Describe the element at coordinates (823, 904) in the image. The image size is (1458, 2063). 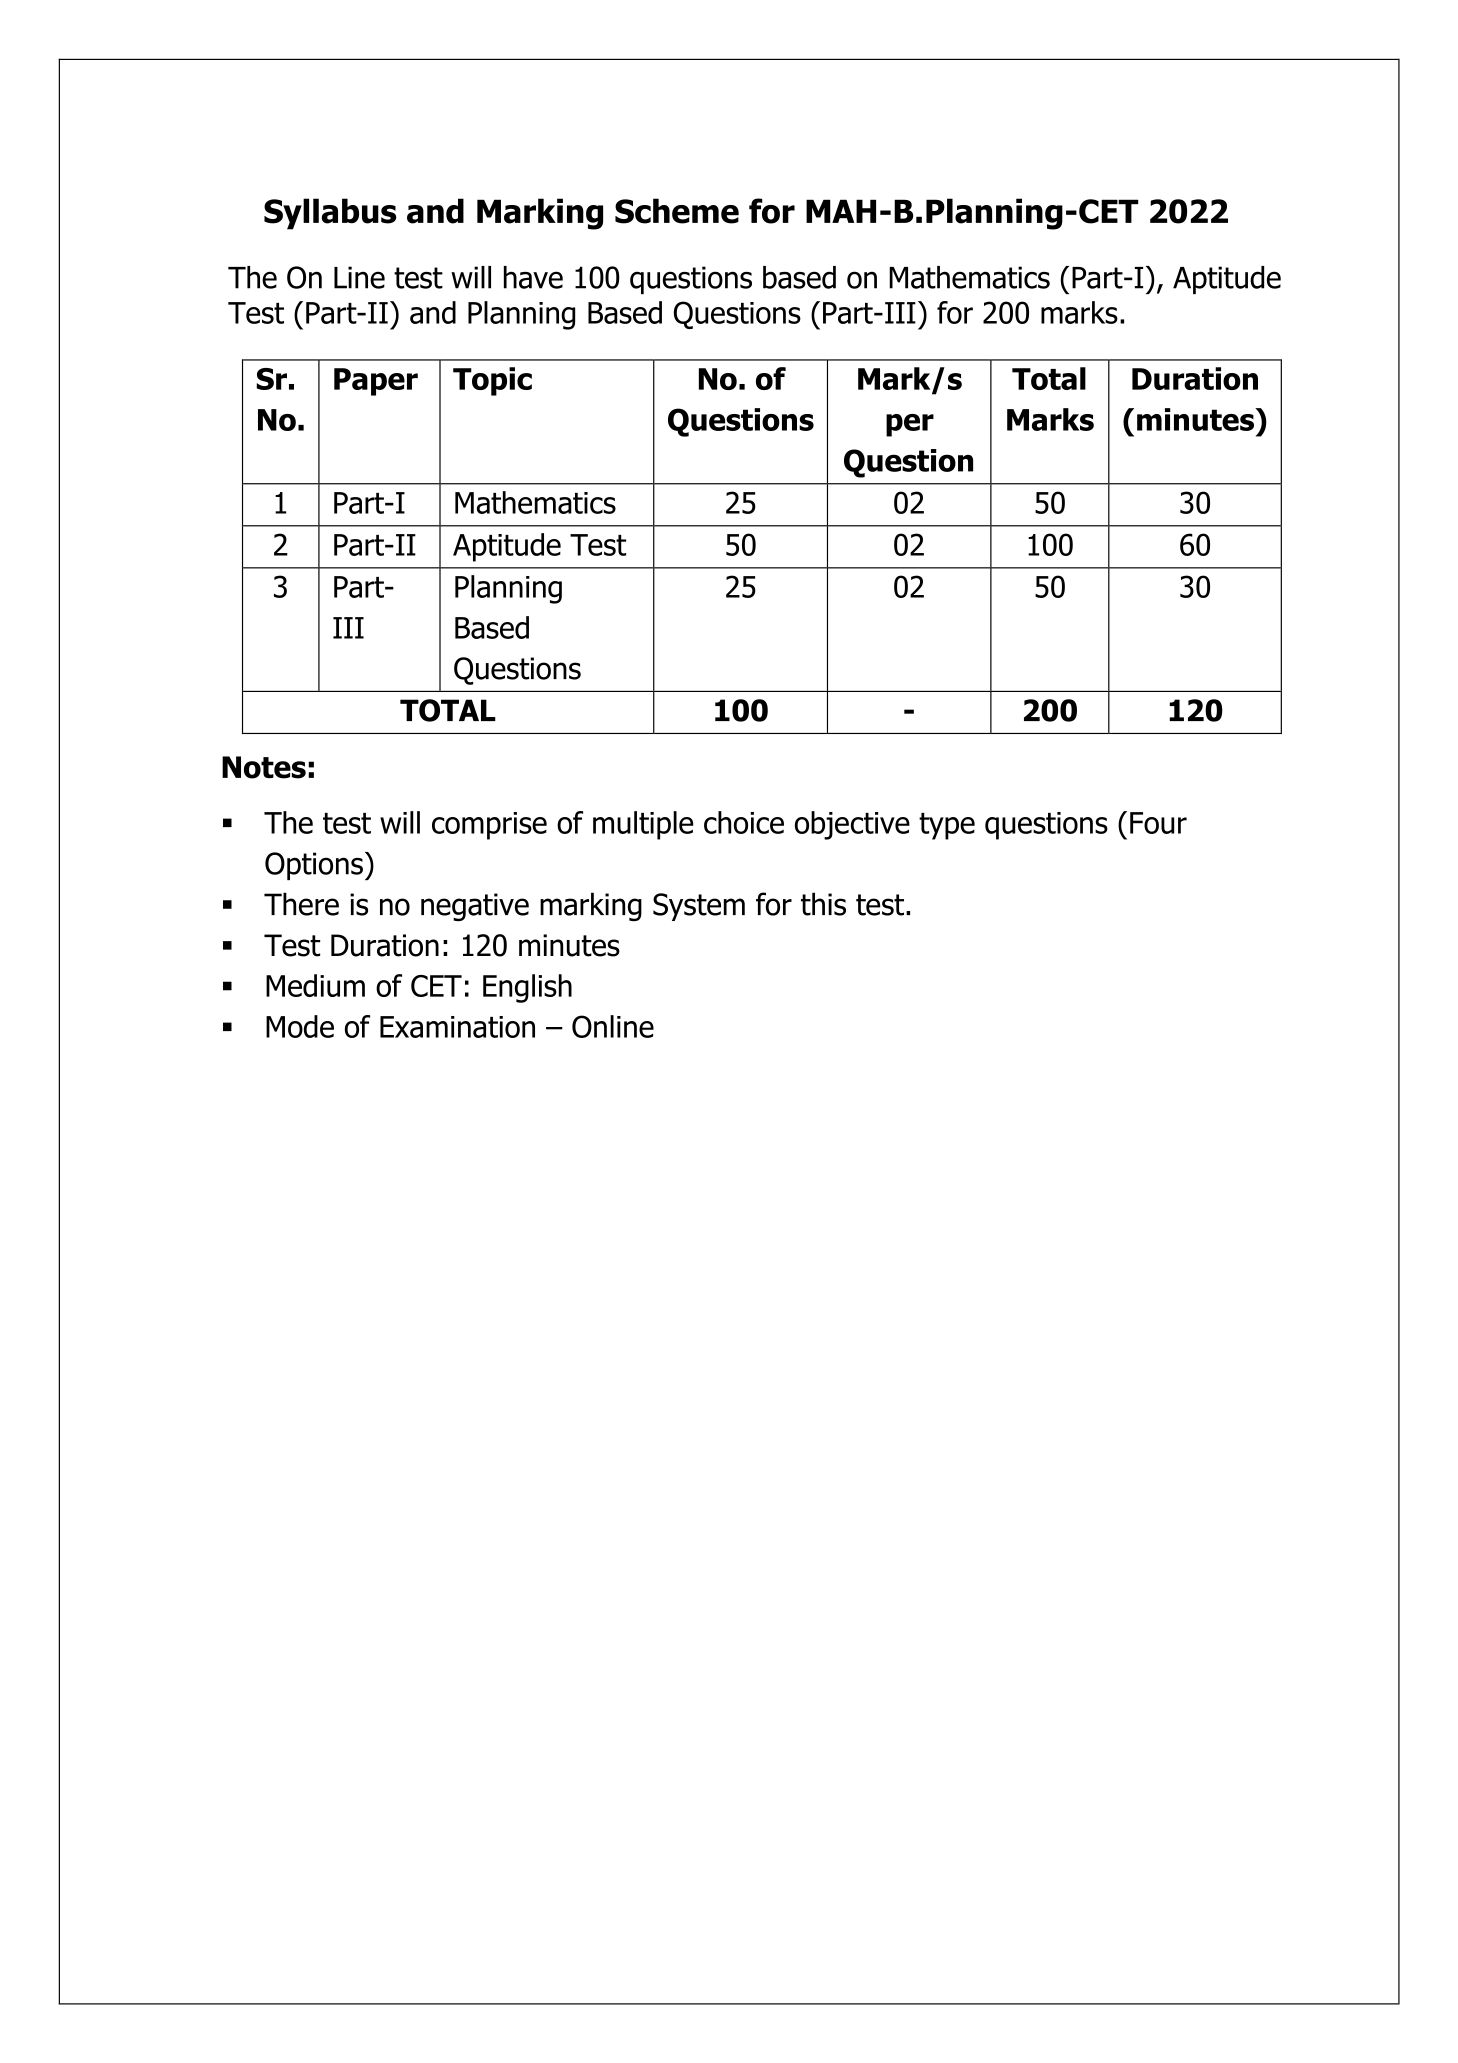
I see `this` at that location.
